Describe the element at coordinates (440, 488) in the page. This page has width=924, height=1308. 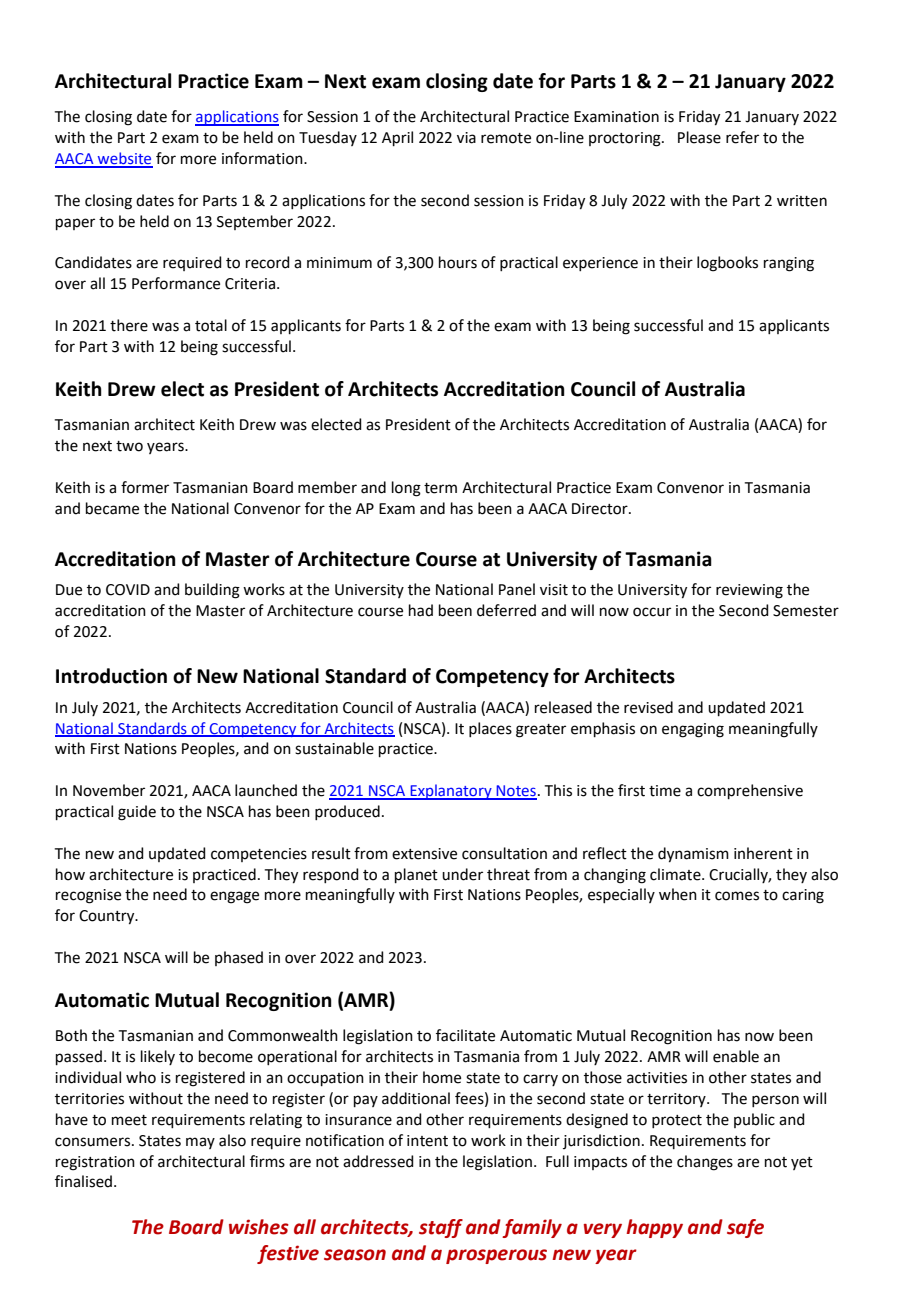
I see `term` at that location.
